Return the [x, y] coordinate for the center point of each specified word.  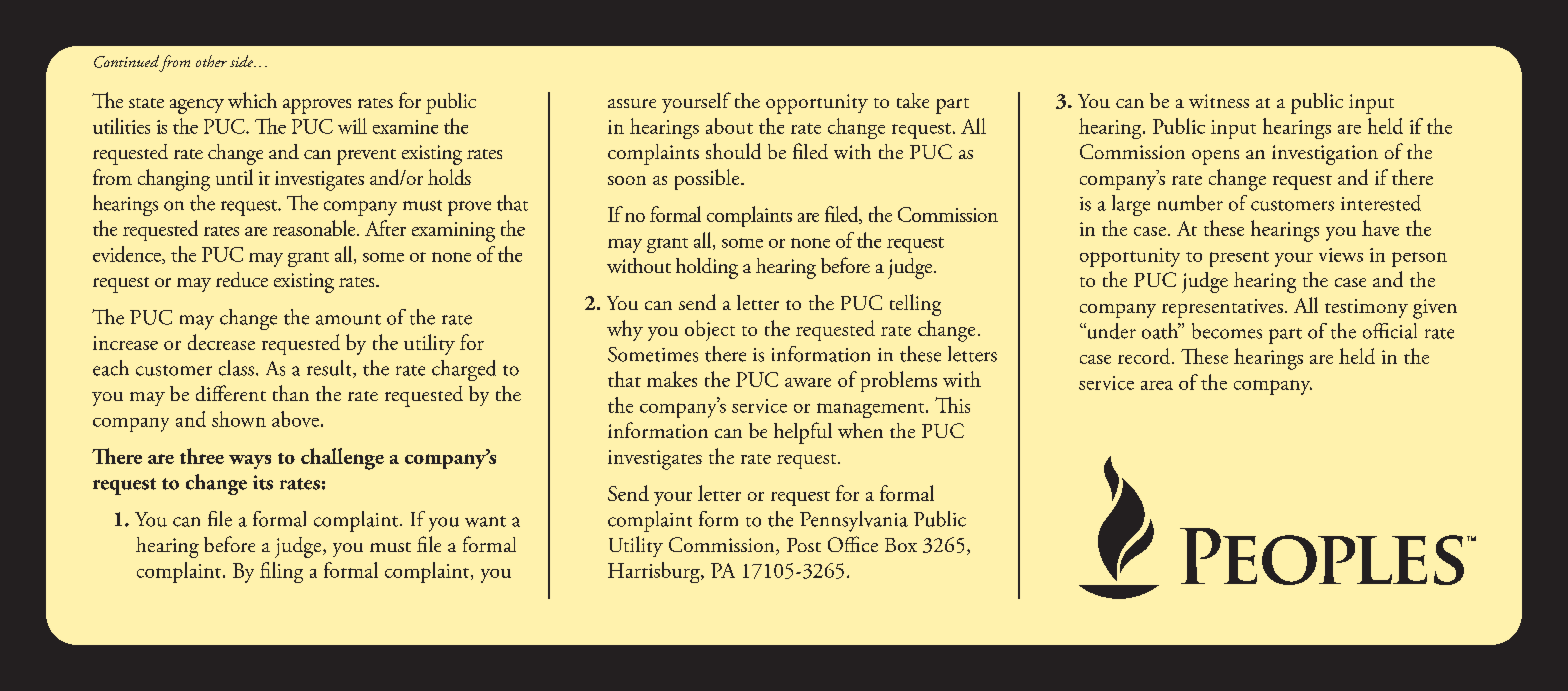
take [913, 100]
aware [808, 382]
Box [901, 545]
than [291, 393]
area [1157, 385]
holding [707, 268]
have [1380, 228]
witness [1219, 101]
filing [281, 572]
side [242, 61]
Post [804, 545]
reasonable [315, 228]
